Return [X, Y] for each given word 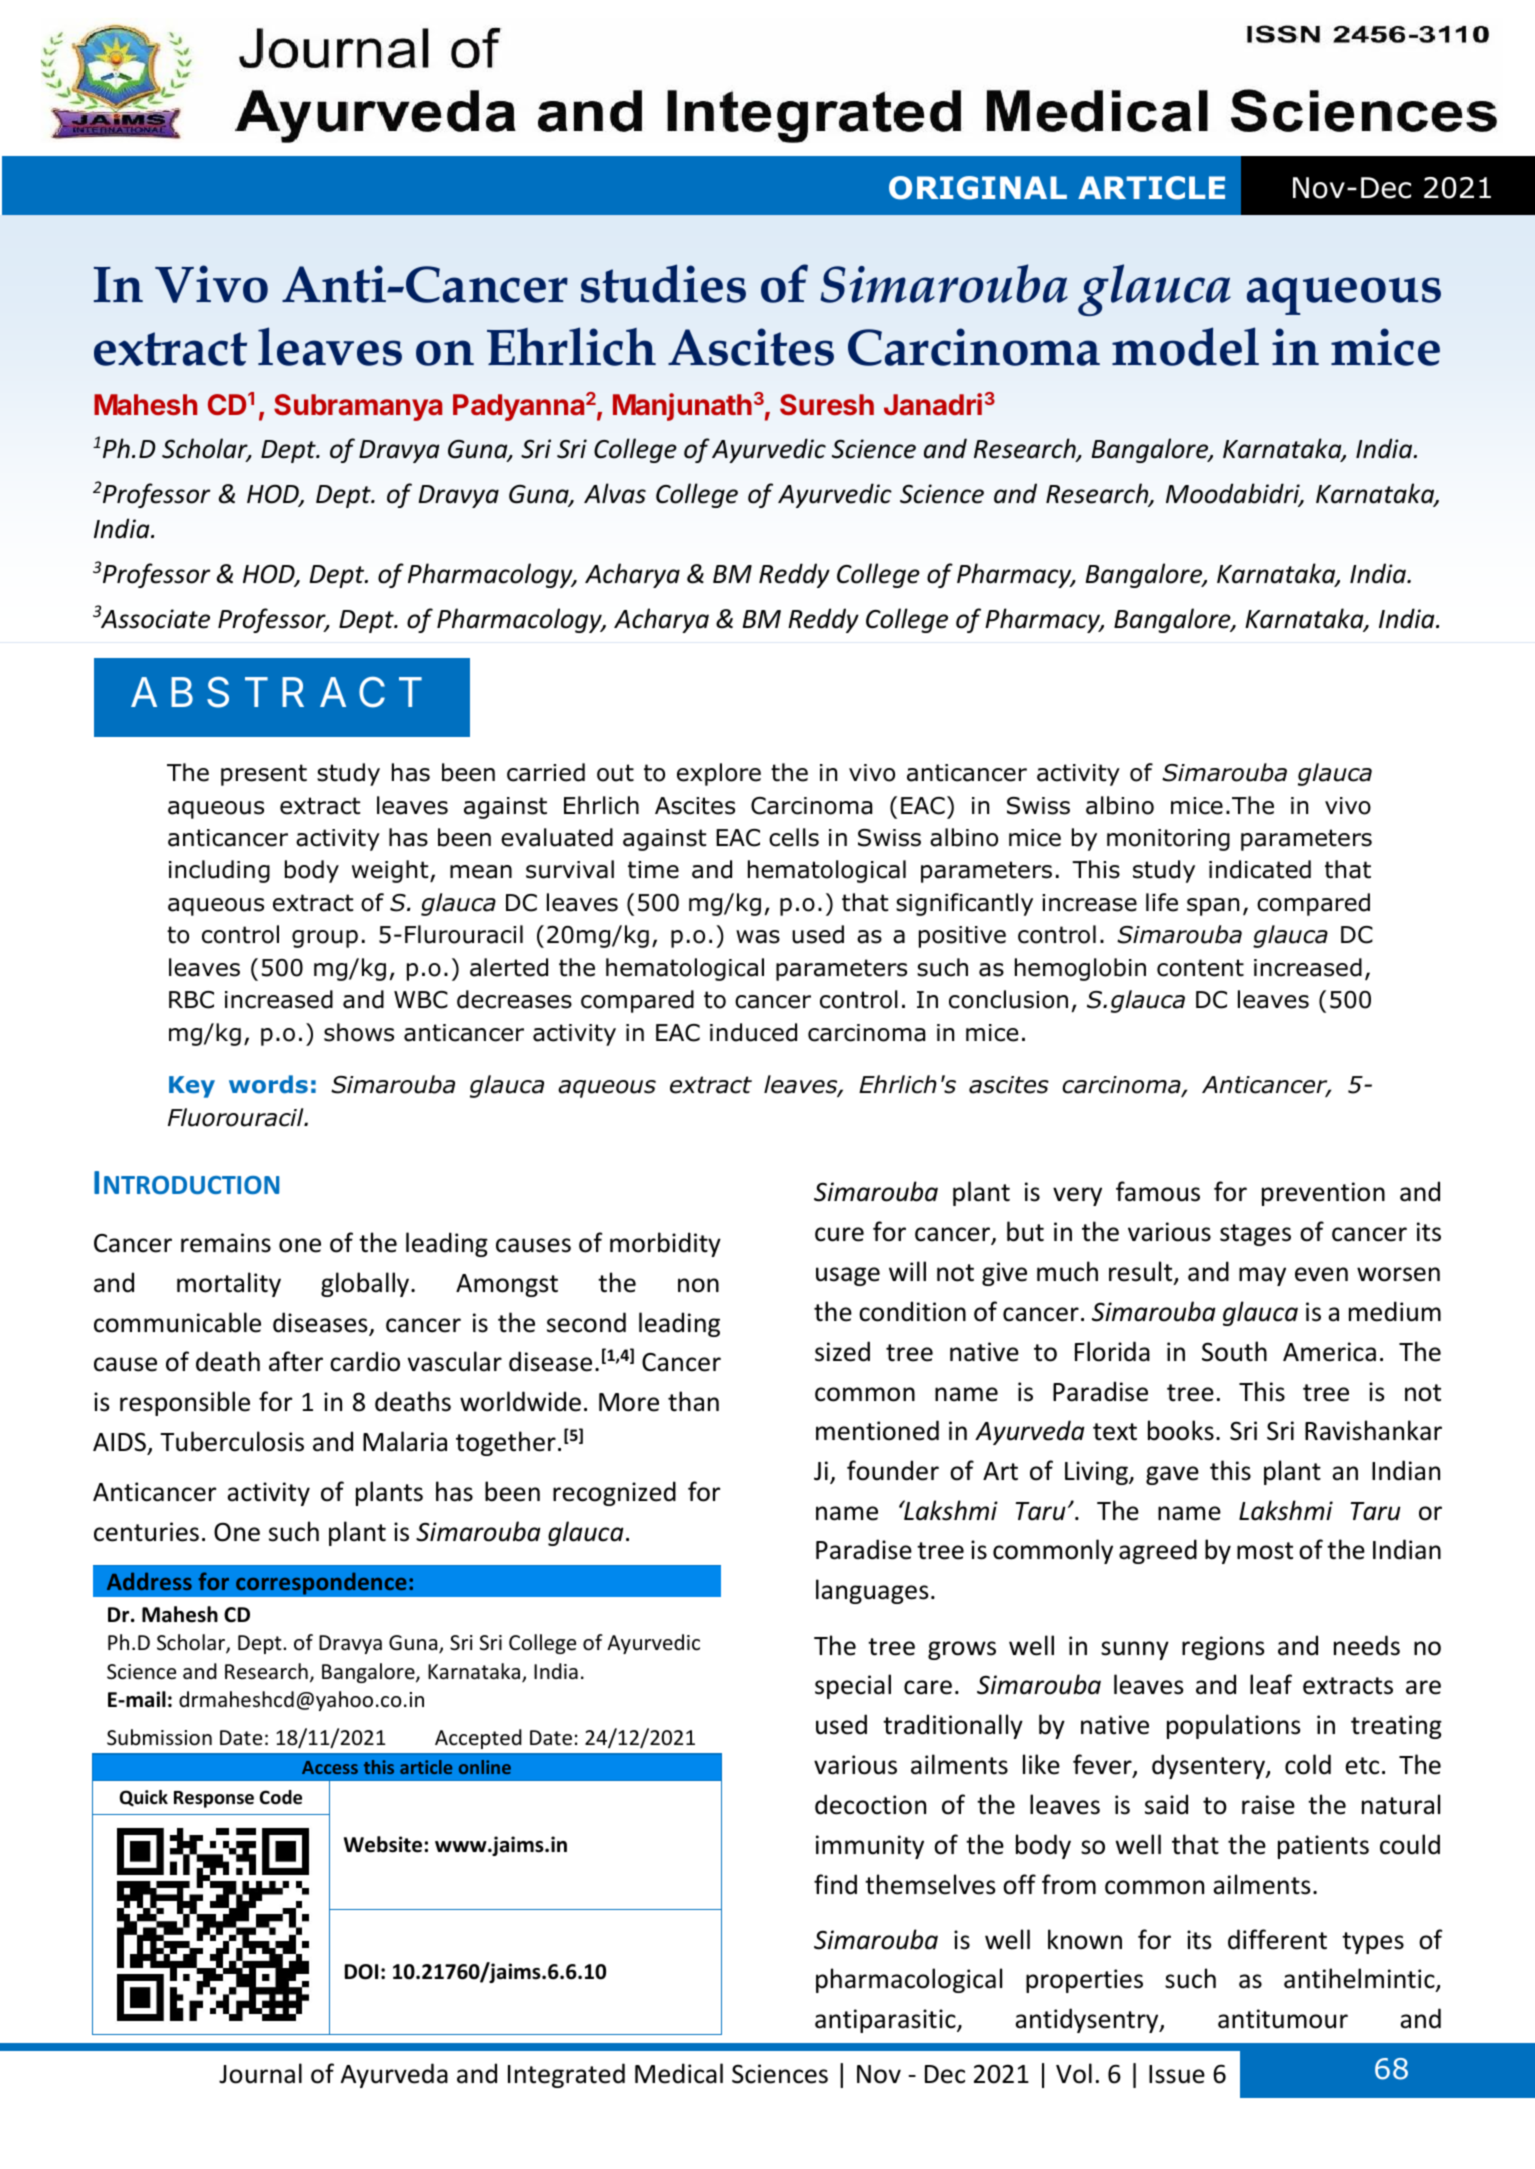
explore [719, 774]
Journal [260, 2073]
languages [872, 1591]
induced [753, 1032]
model [1185, 346]
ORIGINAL [978, 188]
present [264, 775]
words [268, 1084]
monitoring [1168, 840]
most [1265, 1551]
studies [663, 283]
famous [1158, 1191]
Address [149, 1581]
